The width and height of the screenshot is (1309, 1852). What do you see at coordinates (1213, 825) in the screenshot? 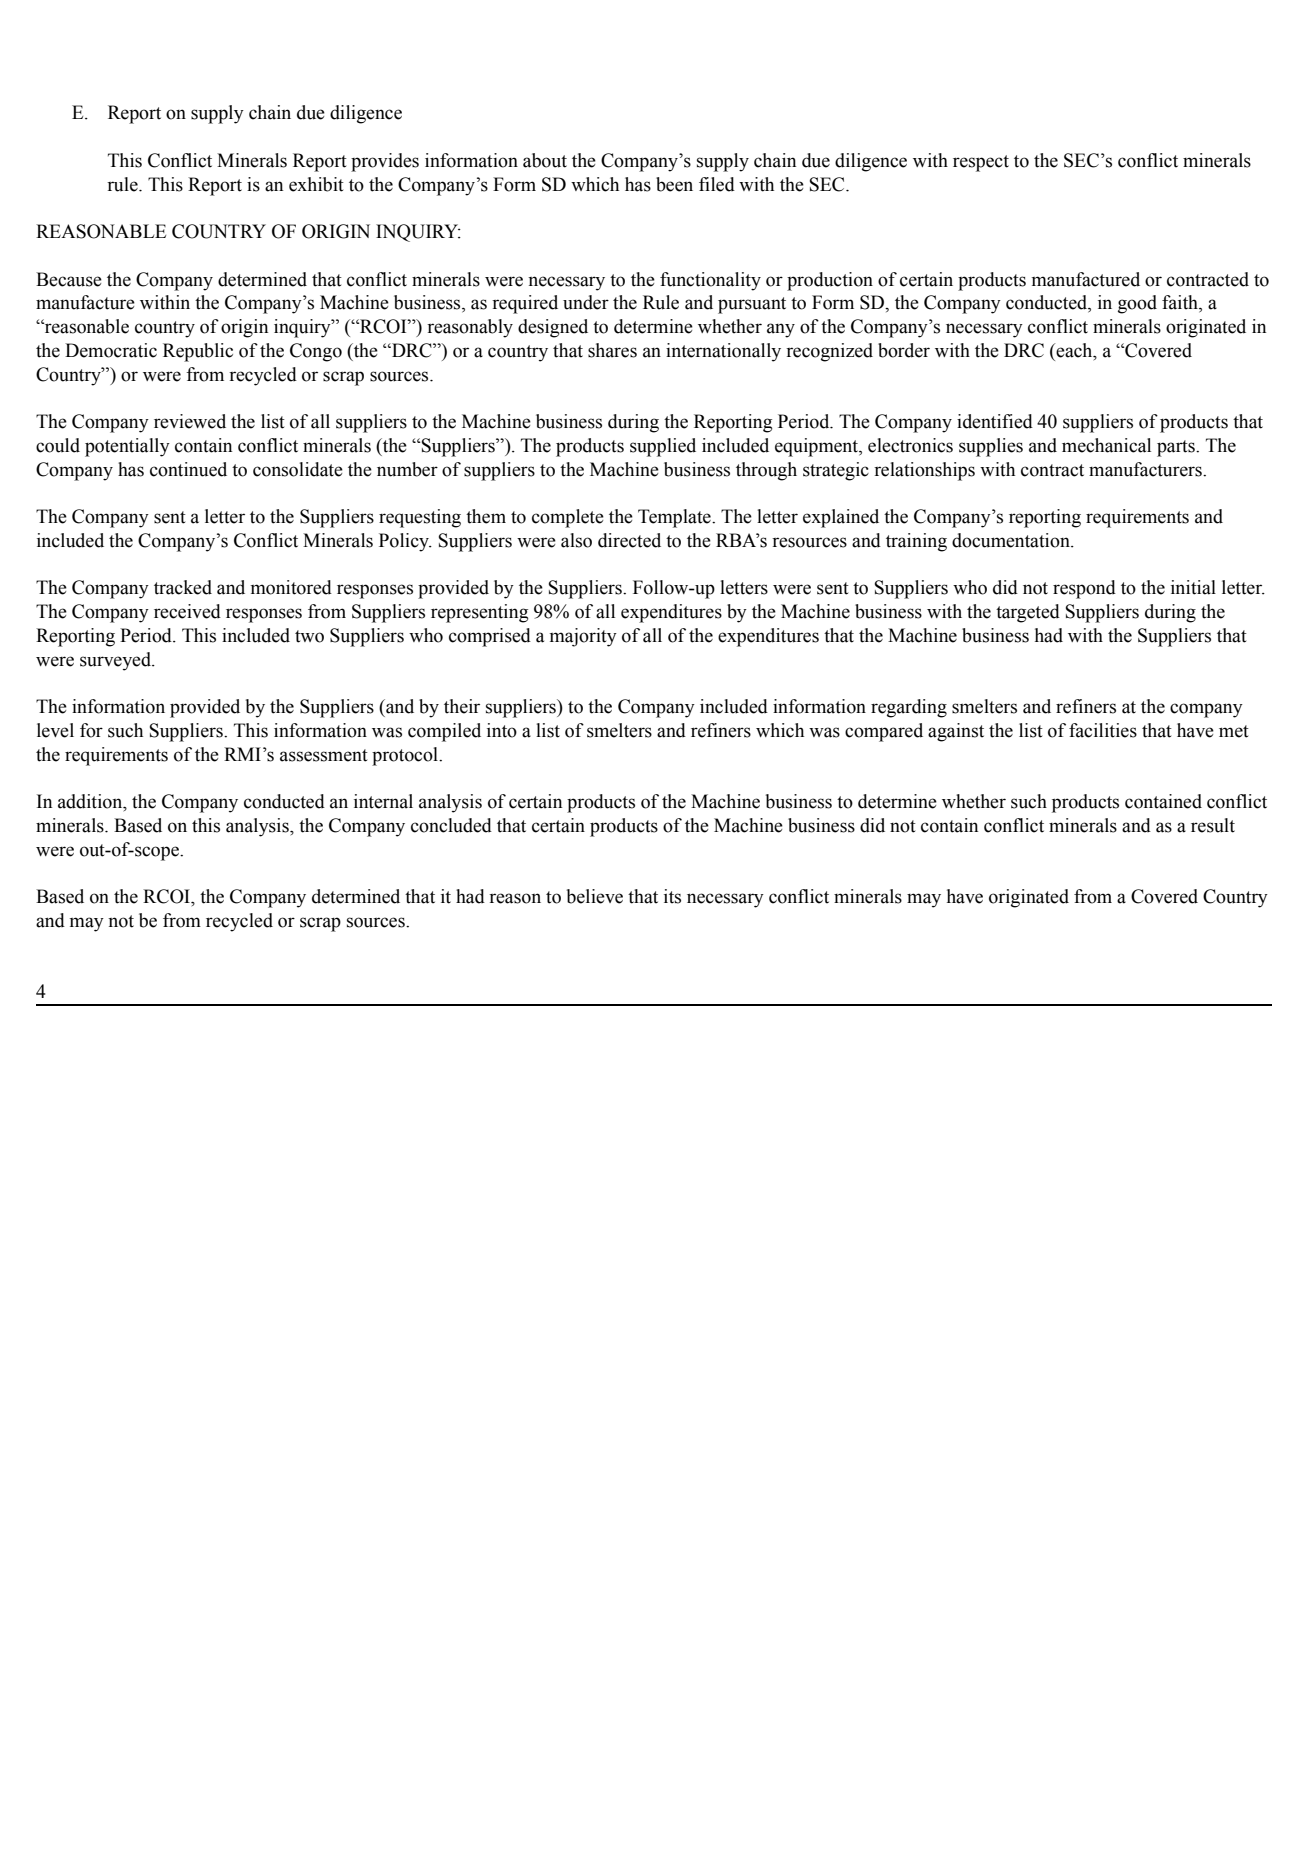
I see `result` at bounding box center [1213, 825].
